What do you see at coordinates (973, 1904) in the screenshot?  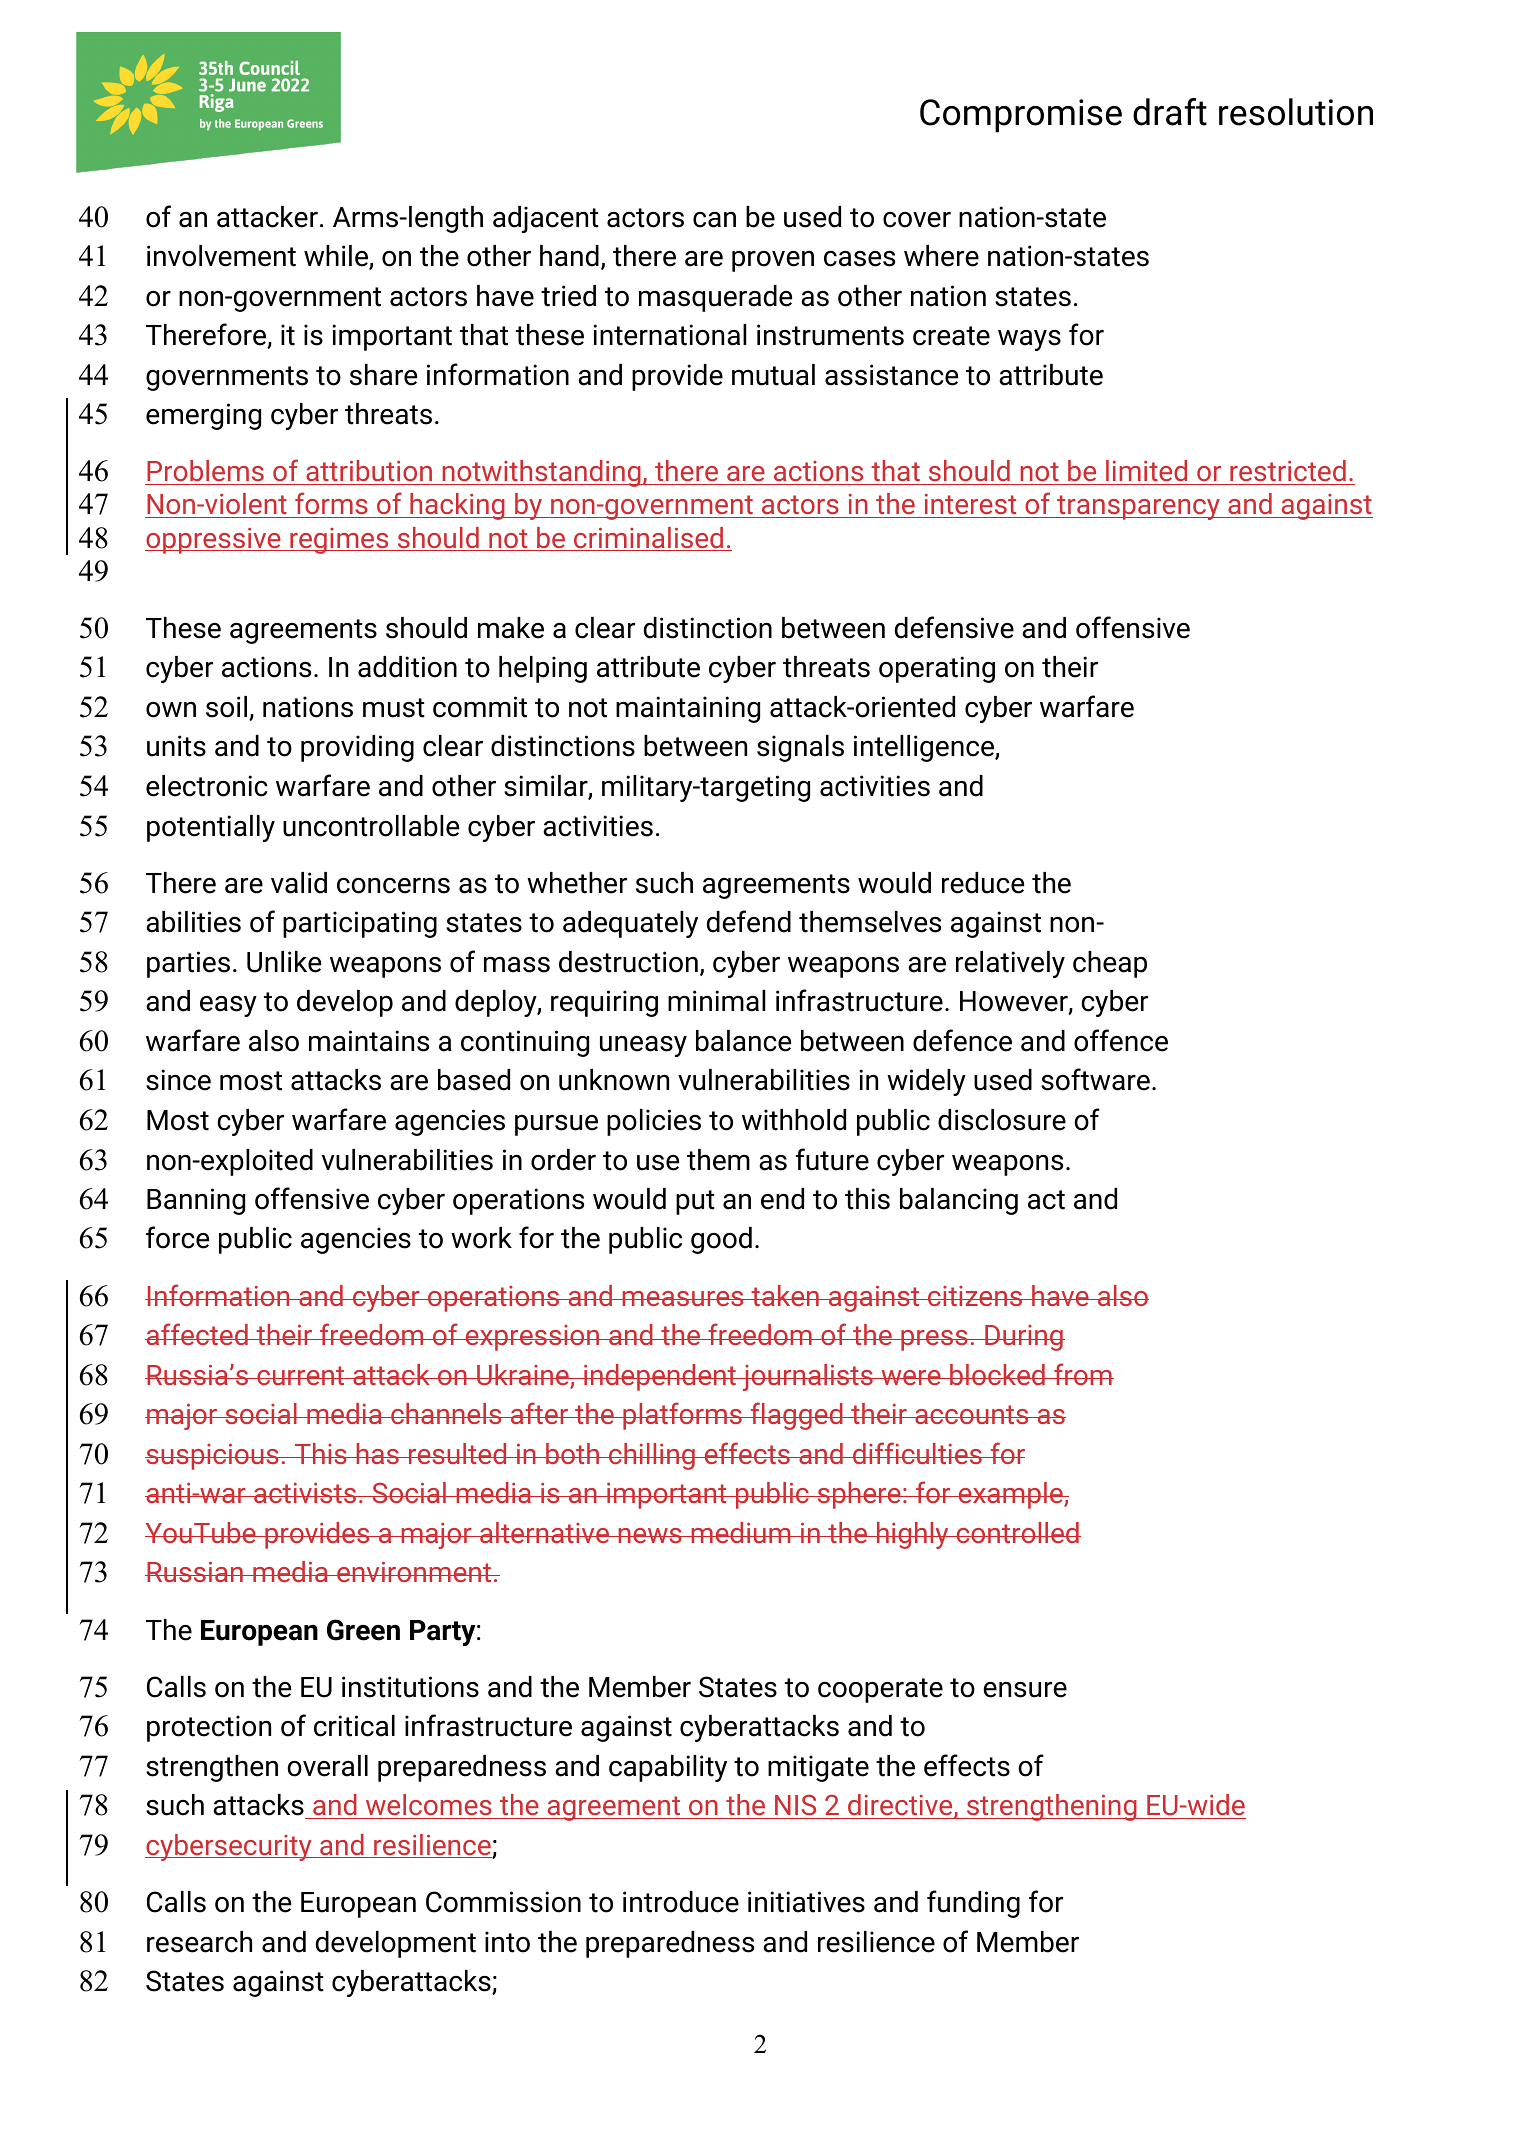 I see `funding` at bounding box center [973, 1904].
